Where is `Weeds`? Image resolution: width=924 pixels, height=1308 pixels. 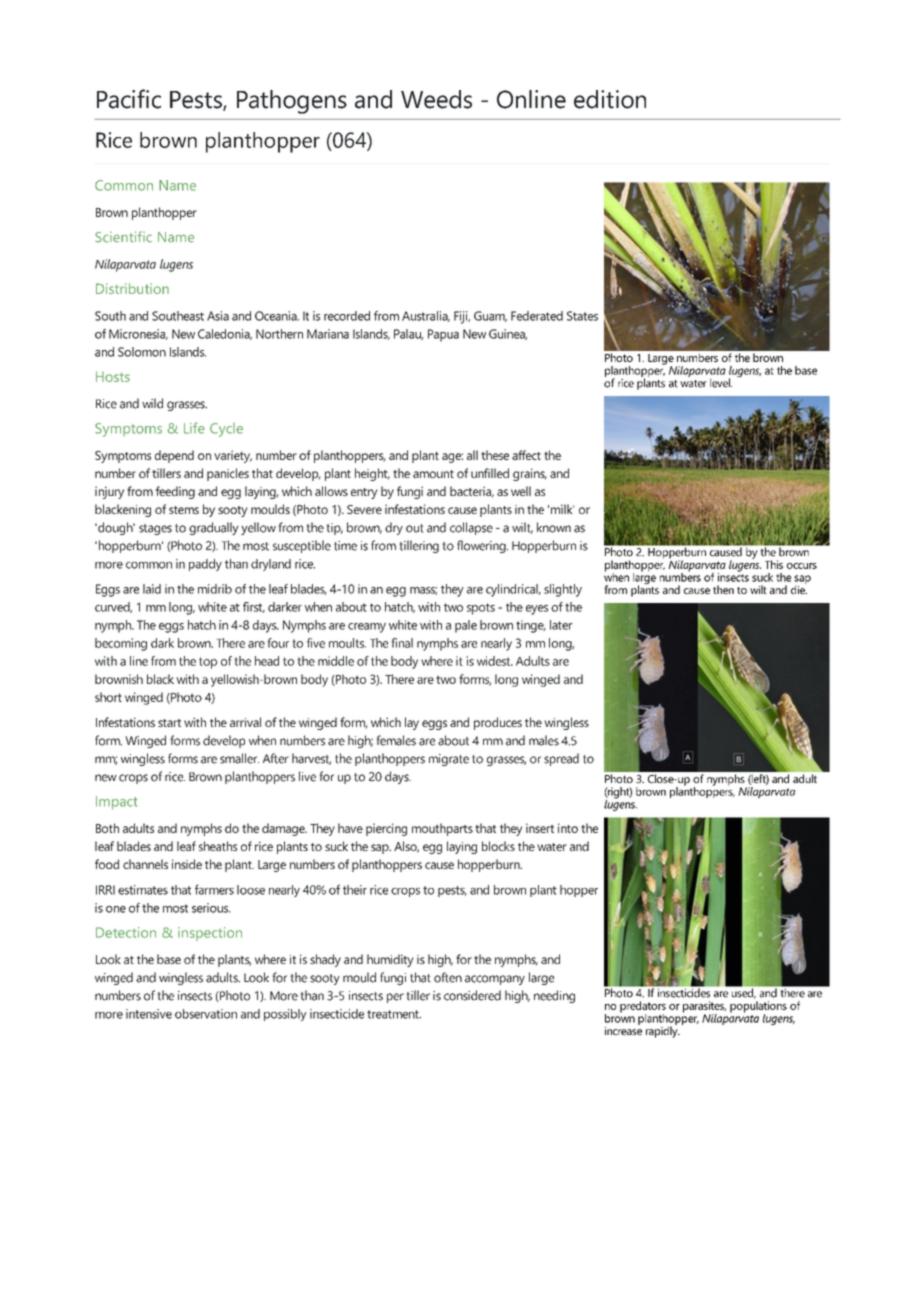
Weeds is located at coordinates (436, 99).
